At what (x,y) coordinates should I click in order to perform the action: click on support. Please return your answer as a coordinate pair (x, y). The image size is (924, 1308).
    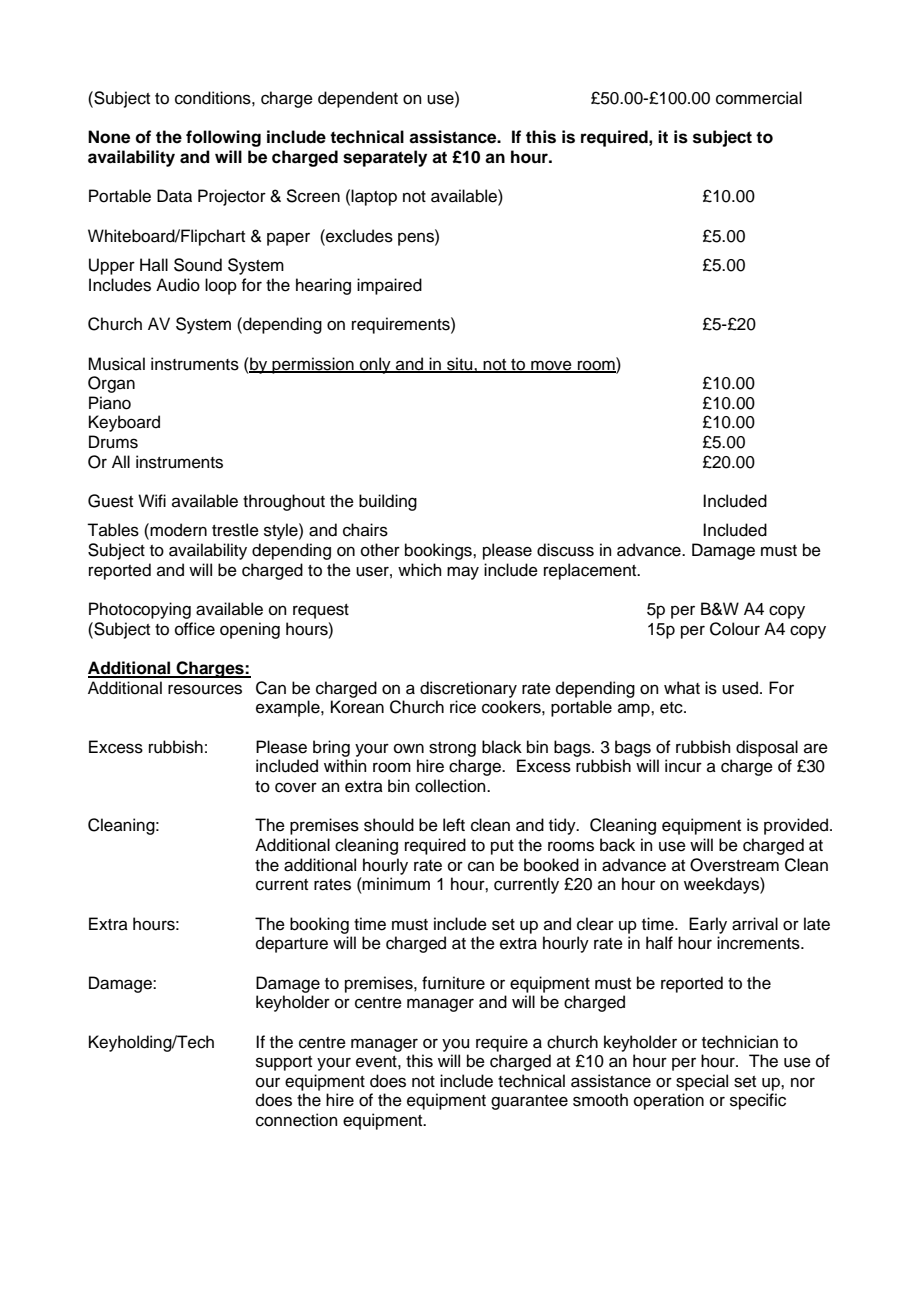
    Looking at the image, I should click on (284, 1063).
